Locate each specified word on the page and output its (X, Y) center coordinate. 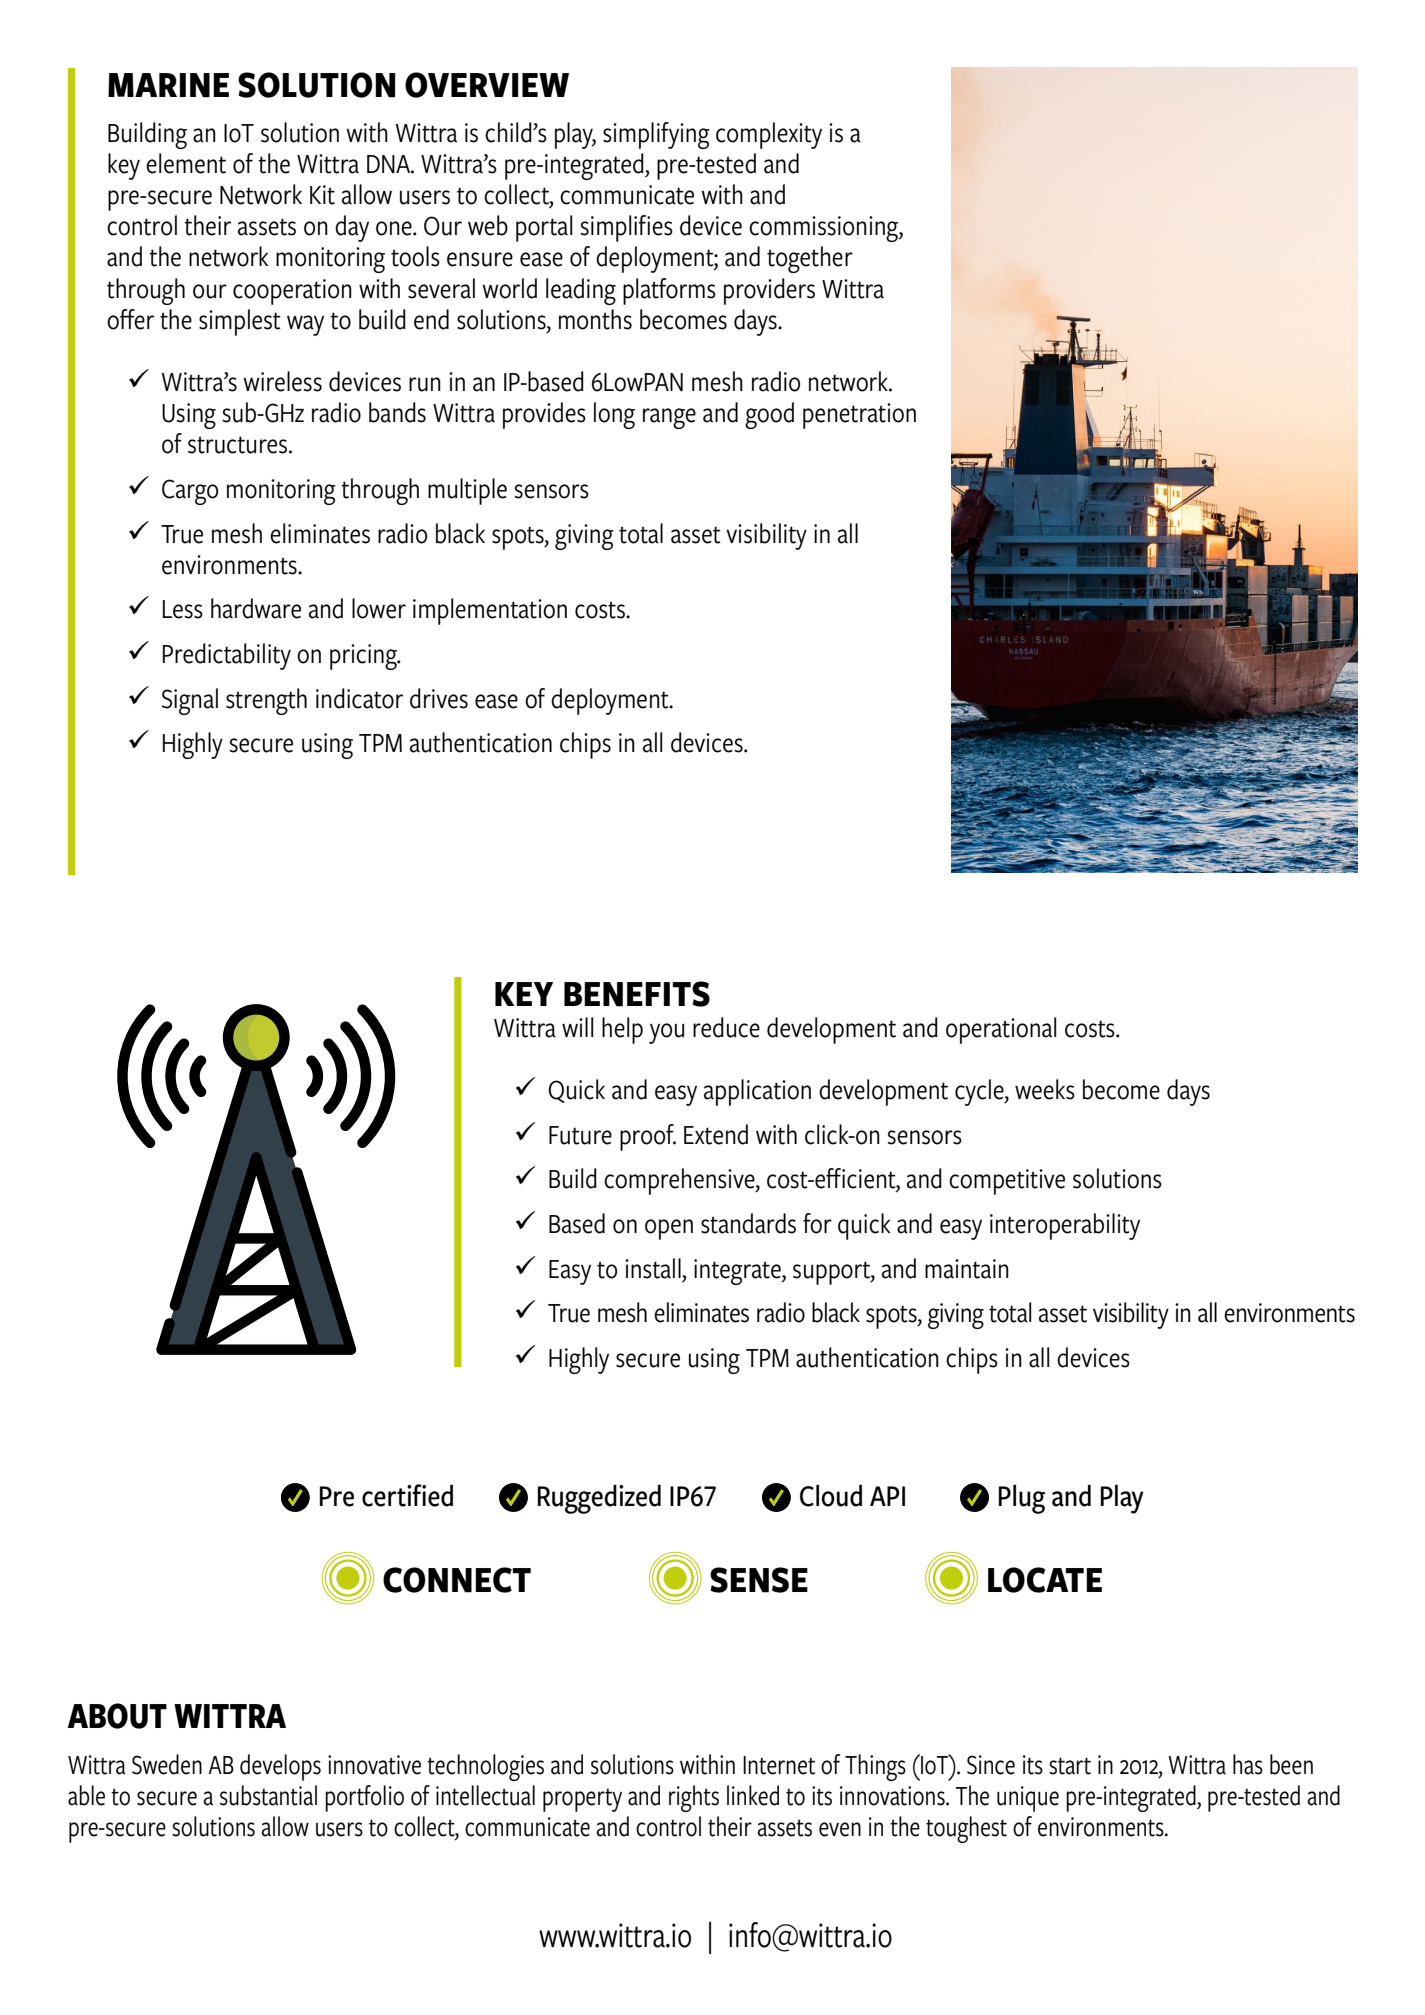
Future (580, 1135)
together (810, 259)
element (186, 163)
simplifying (656, 135)
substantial (268, 1795)
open (669, 1229)
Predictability (227, 656)
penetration (859, 416)
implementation (490, 611)
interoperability (1065, 1226)
